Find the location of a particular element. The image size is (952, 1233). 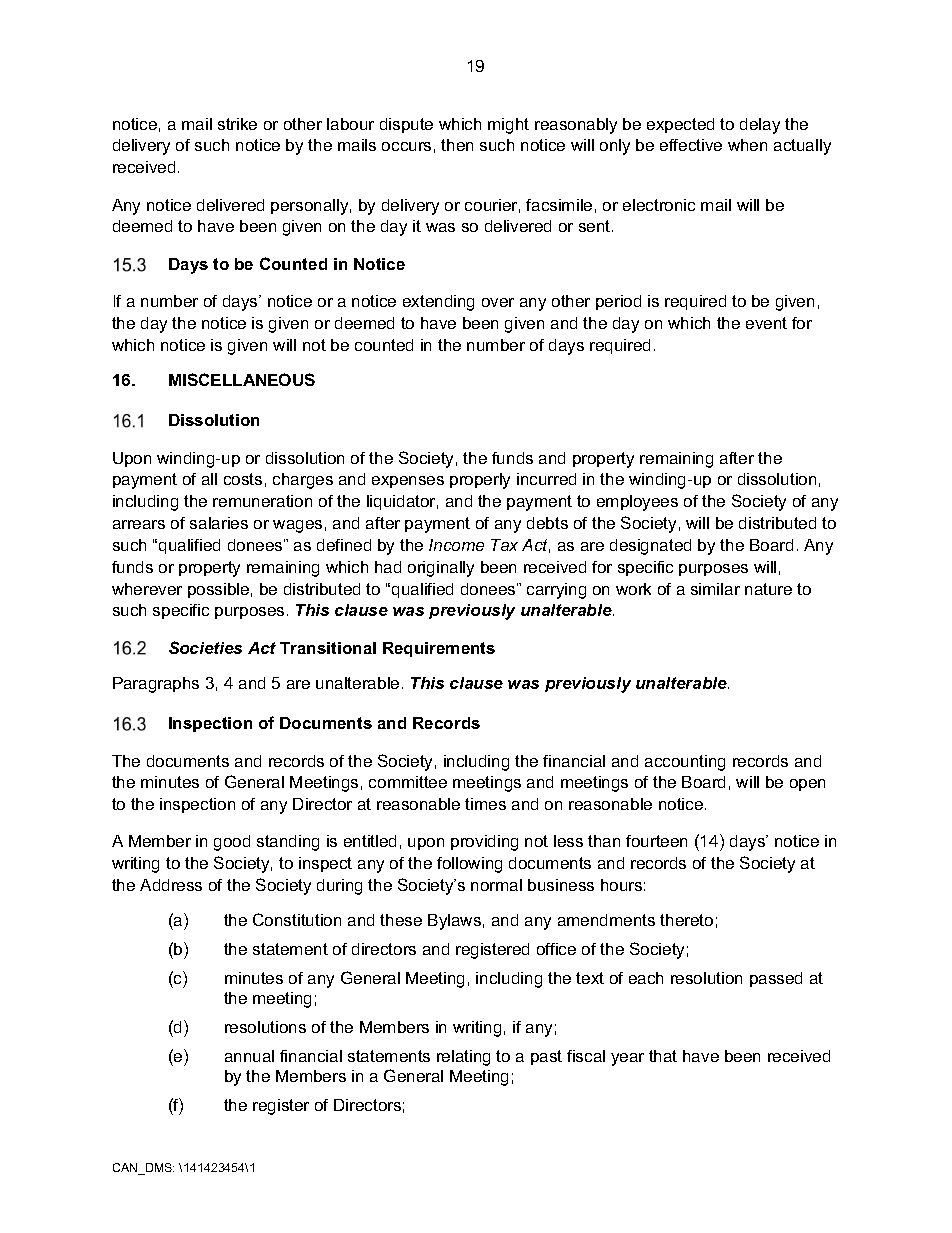

relating is located at coordinates (463, 1058).
